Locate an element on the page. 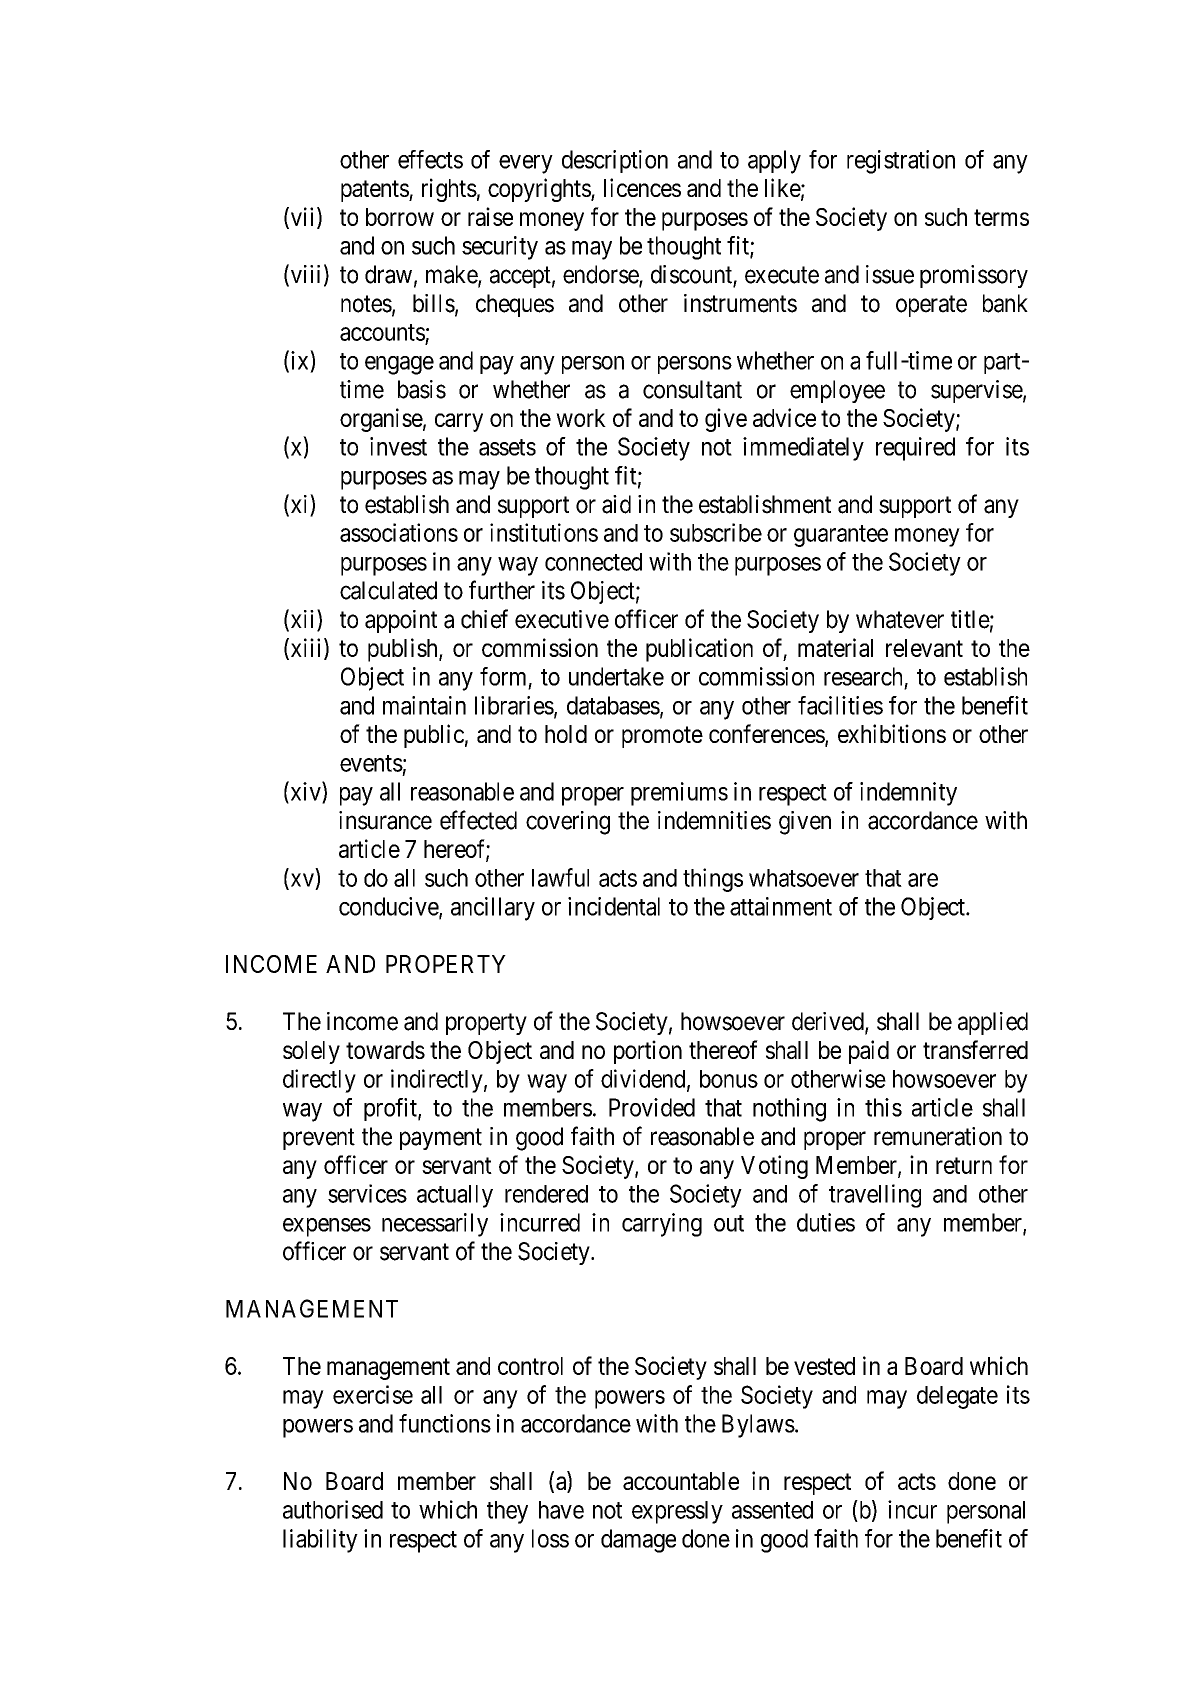  licences is located at coordinates (642, 187).
